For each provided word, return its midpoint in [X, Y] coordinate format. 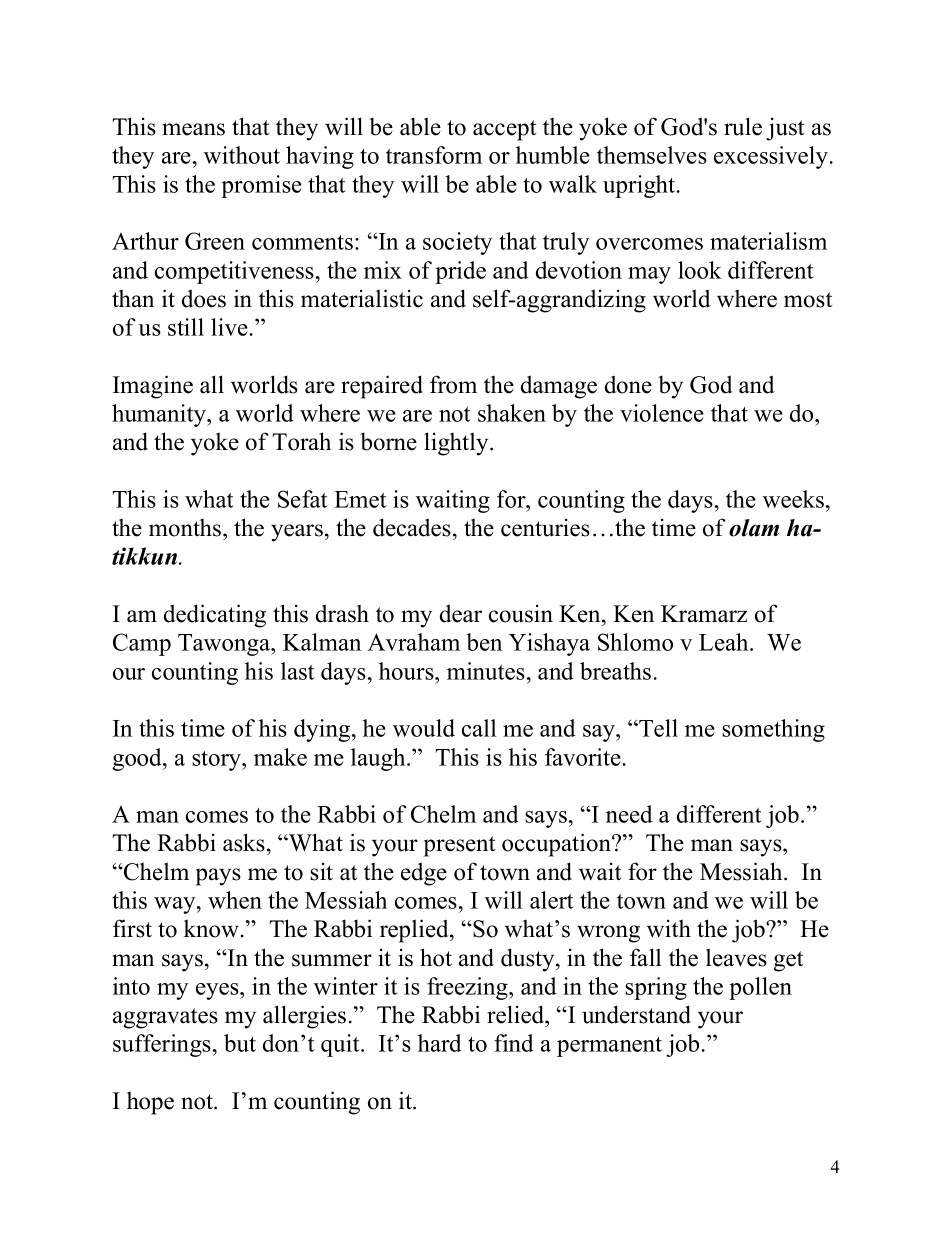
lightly [457, 444]
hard [440, 1043]
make [280, 757]
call [479, 728]
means [193, 129]
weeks [793, 499]
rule [743, 126]
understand [636, 1014]
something [773, 730]
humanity [160, 415]
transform [434, 155]
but [240, 1043]
